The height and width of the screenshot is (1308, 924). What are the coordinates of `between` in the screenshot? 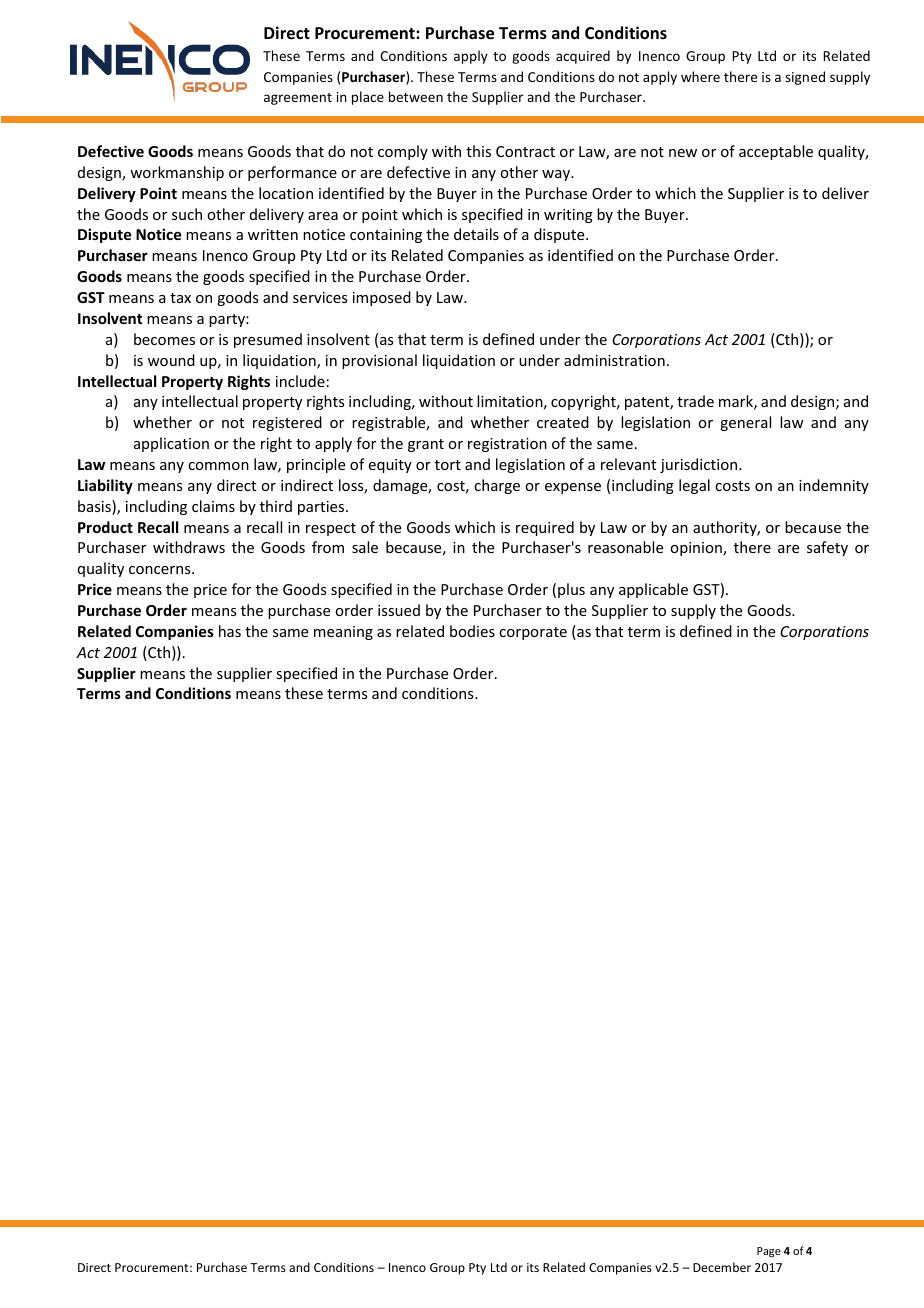 It's located at (416, 96).
